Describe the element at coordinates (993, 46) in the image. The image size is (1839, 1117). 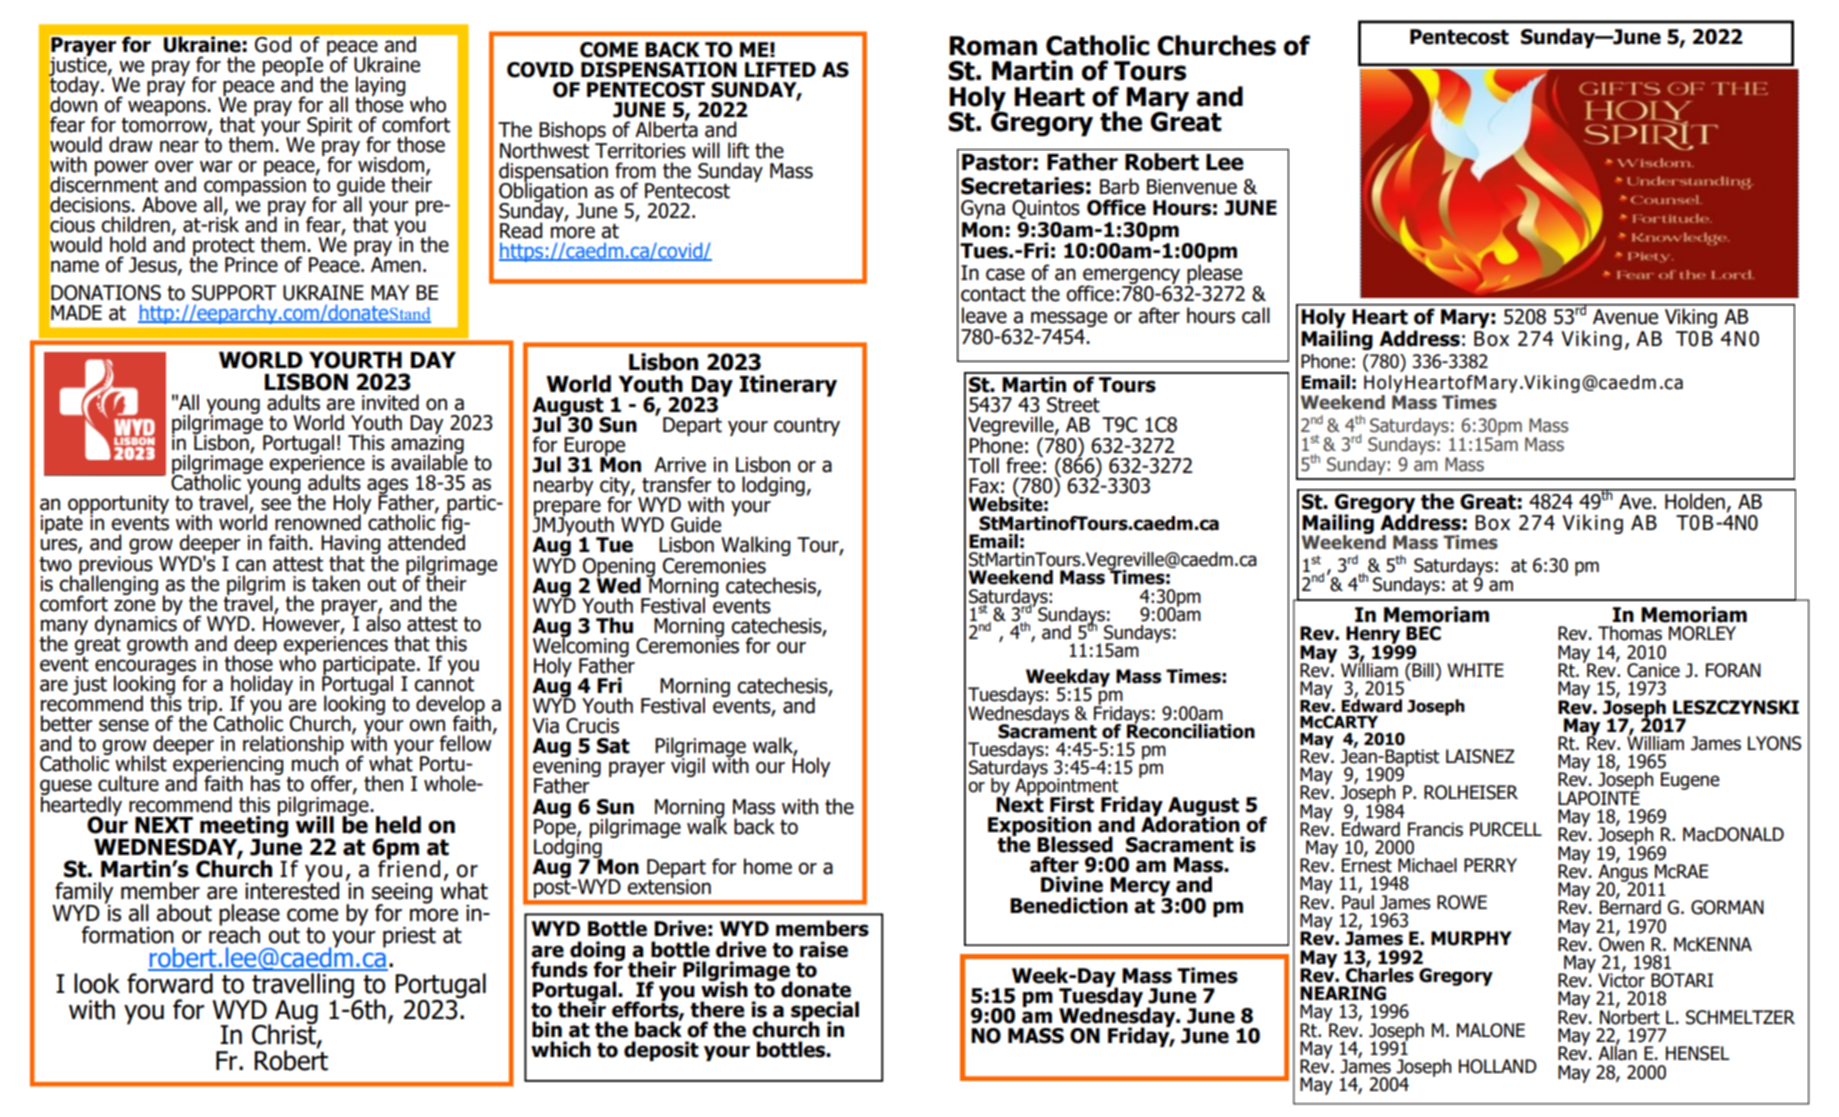
I see `Roman` at that location.
